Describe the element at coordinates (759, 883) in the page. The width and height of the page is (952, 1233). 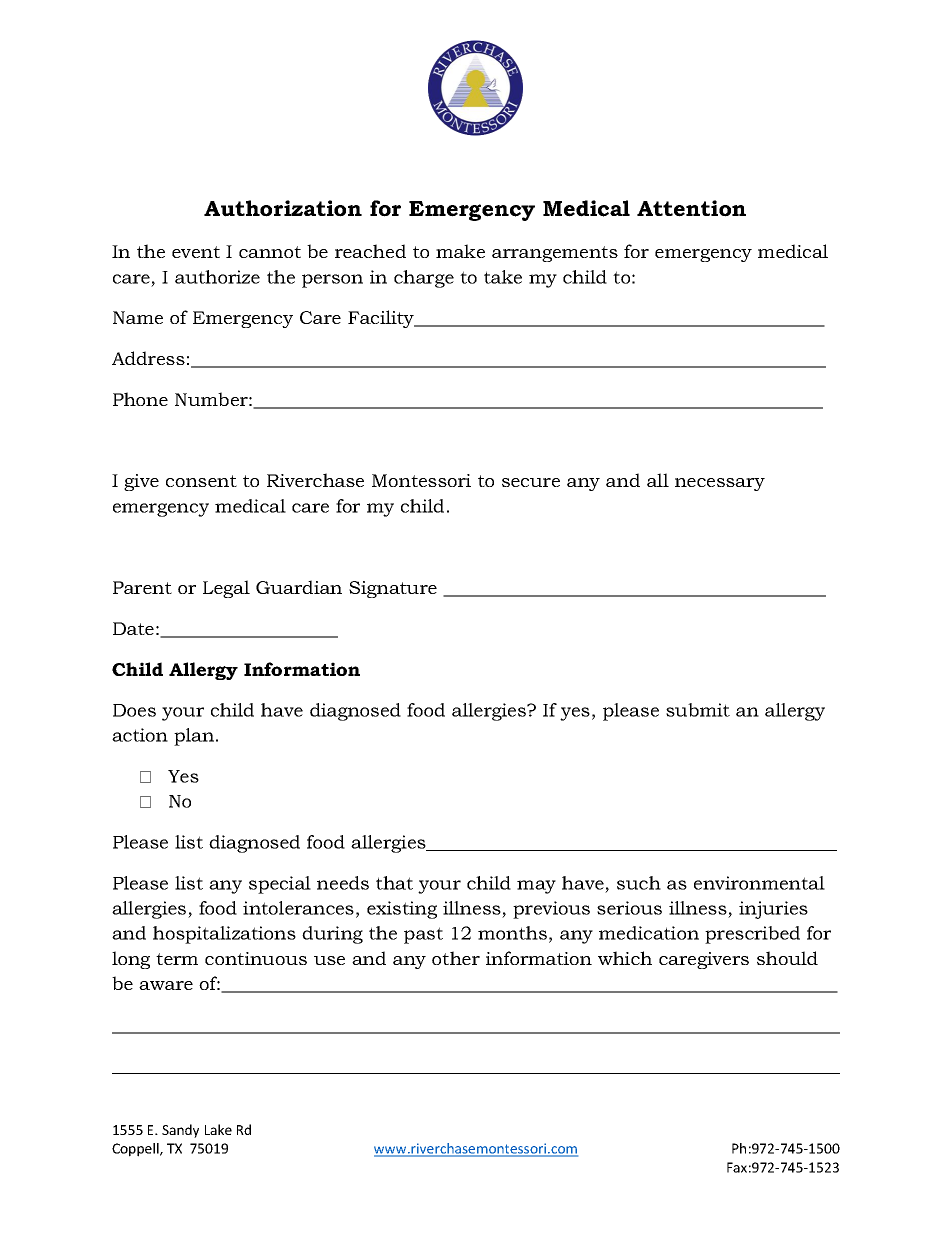
I see `environmental` at that location.
